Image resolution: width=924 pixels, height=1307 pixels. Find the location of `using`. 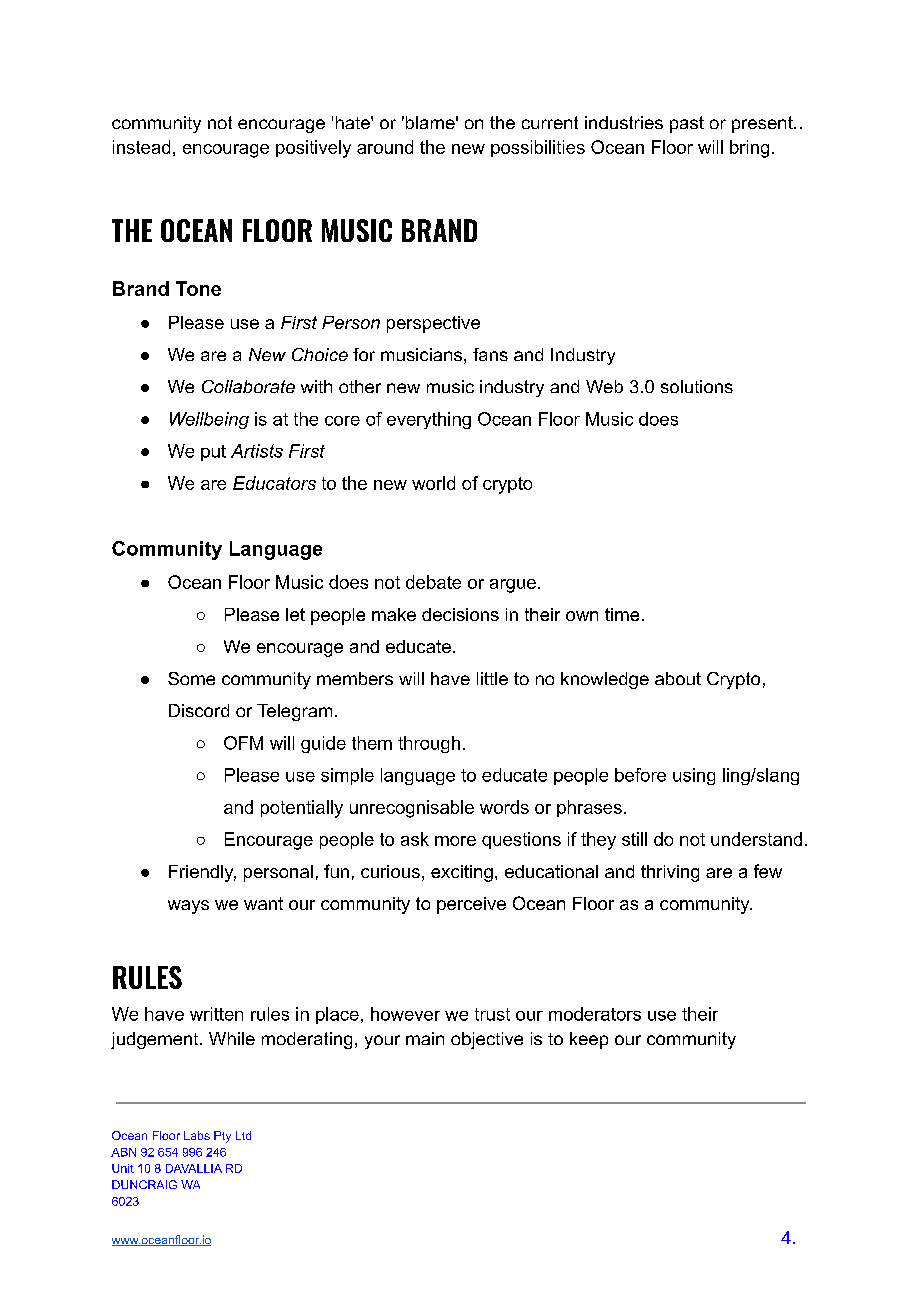

using is located at coordinates (694, 776).
